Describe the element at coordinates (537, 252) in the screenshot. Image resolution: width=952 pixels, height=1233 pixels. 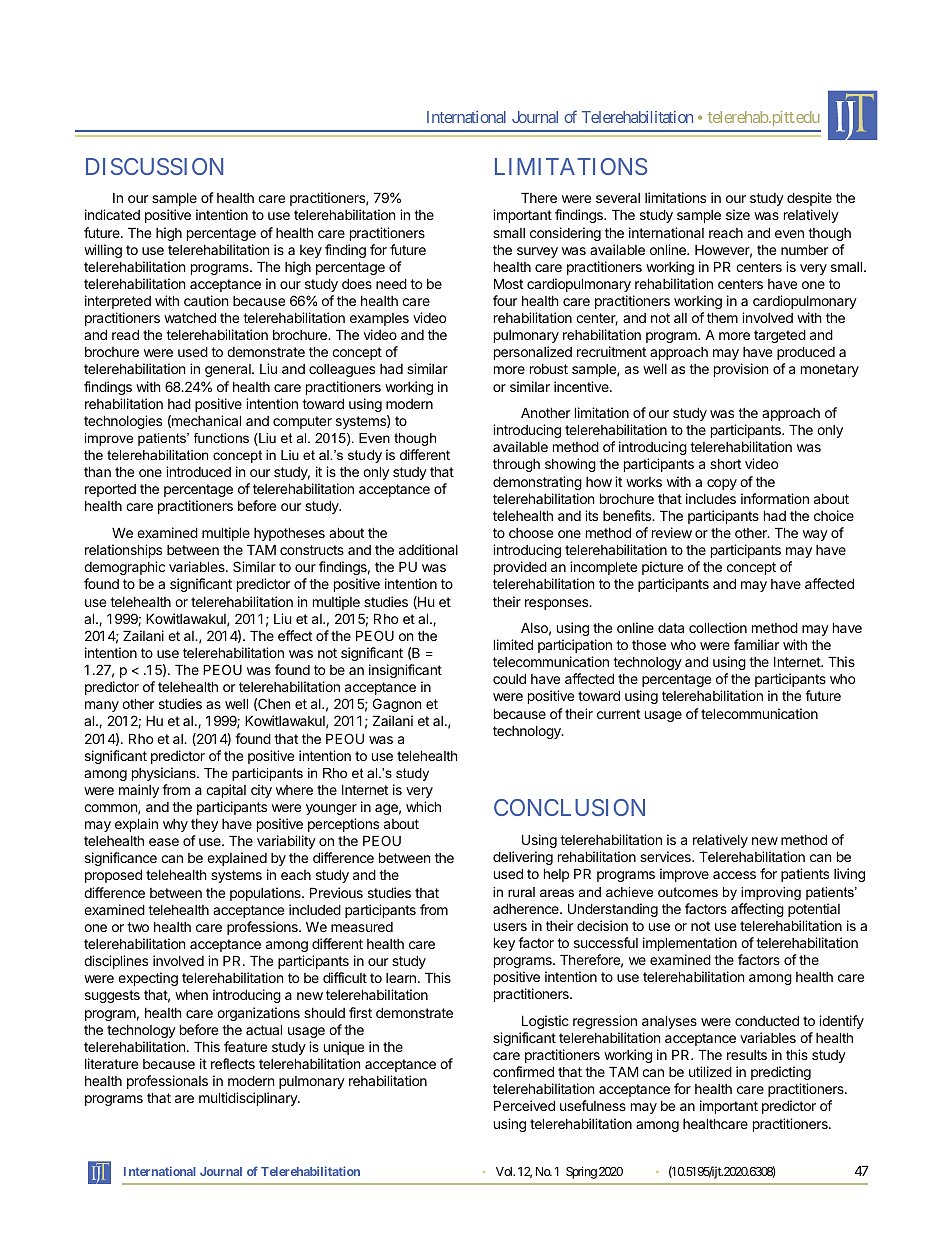
I see `survey` at that location.
